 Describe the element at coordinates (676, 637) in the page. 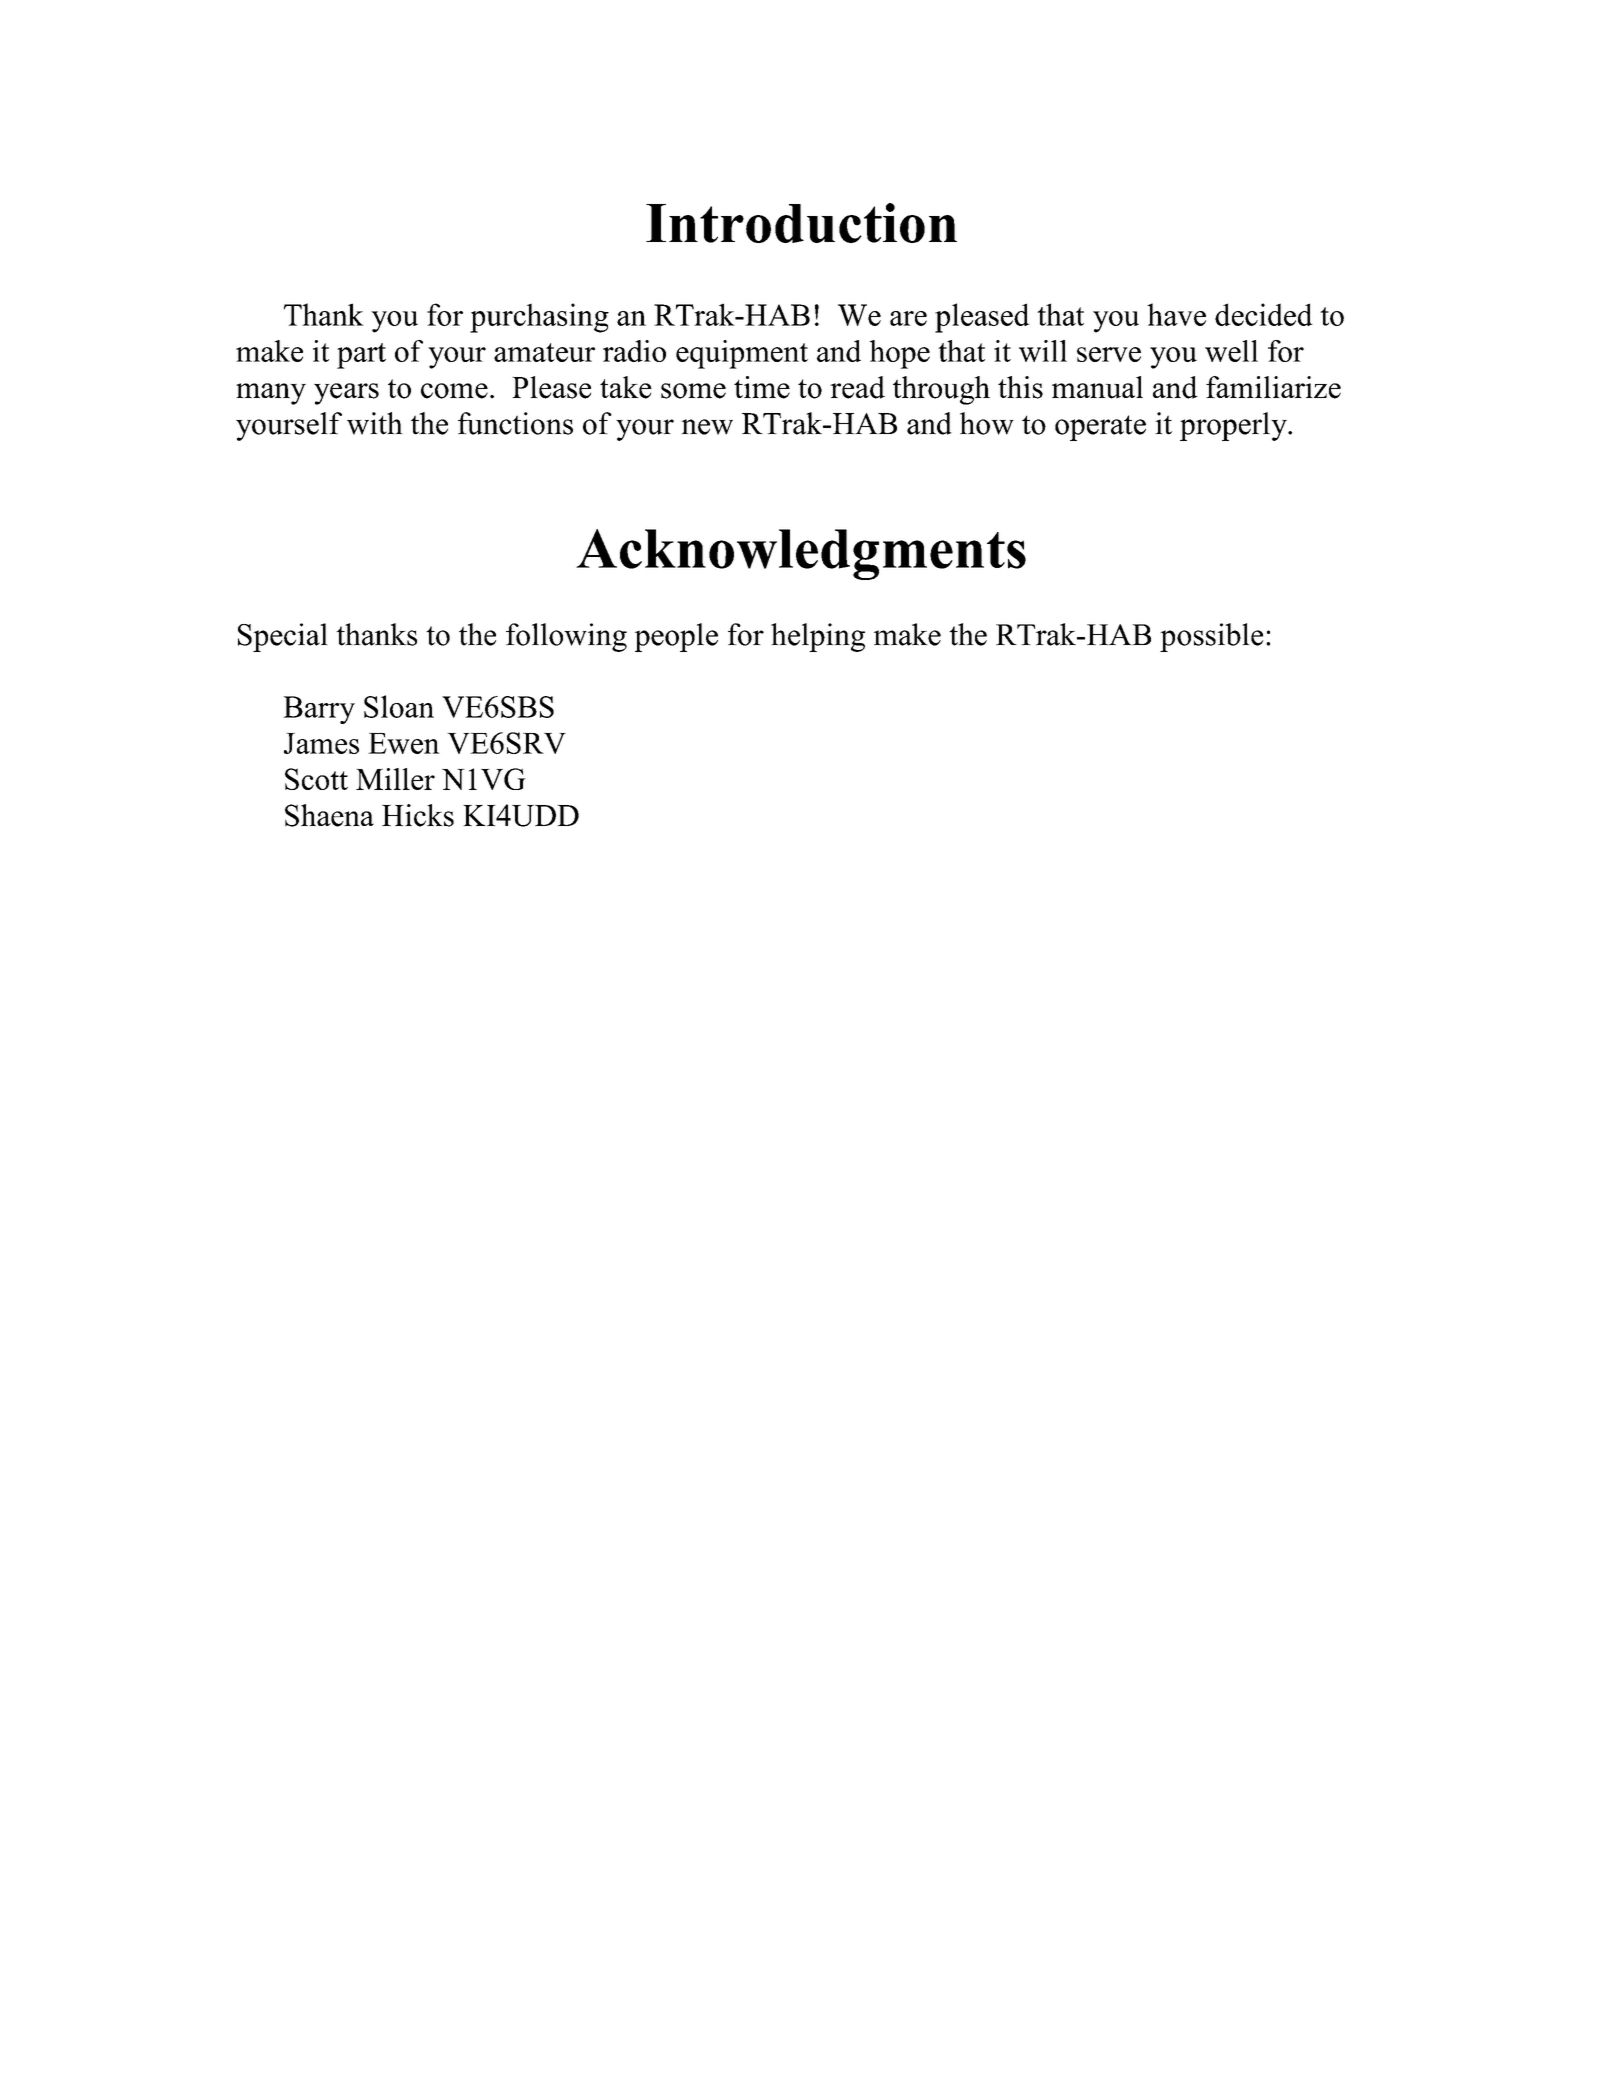

I see `people` at that location.
